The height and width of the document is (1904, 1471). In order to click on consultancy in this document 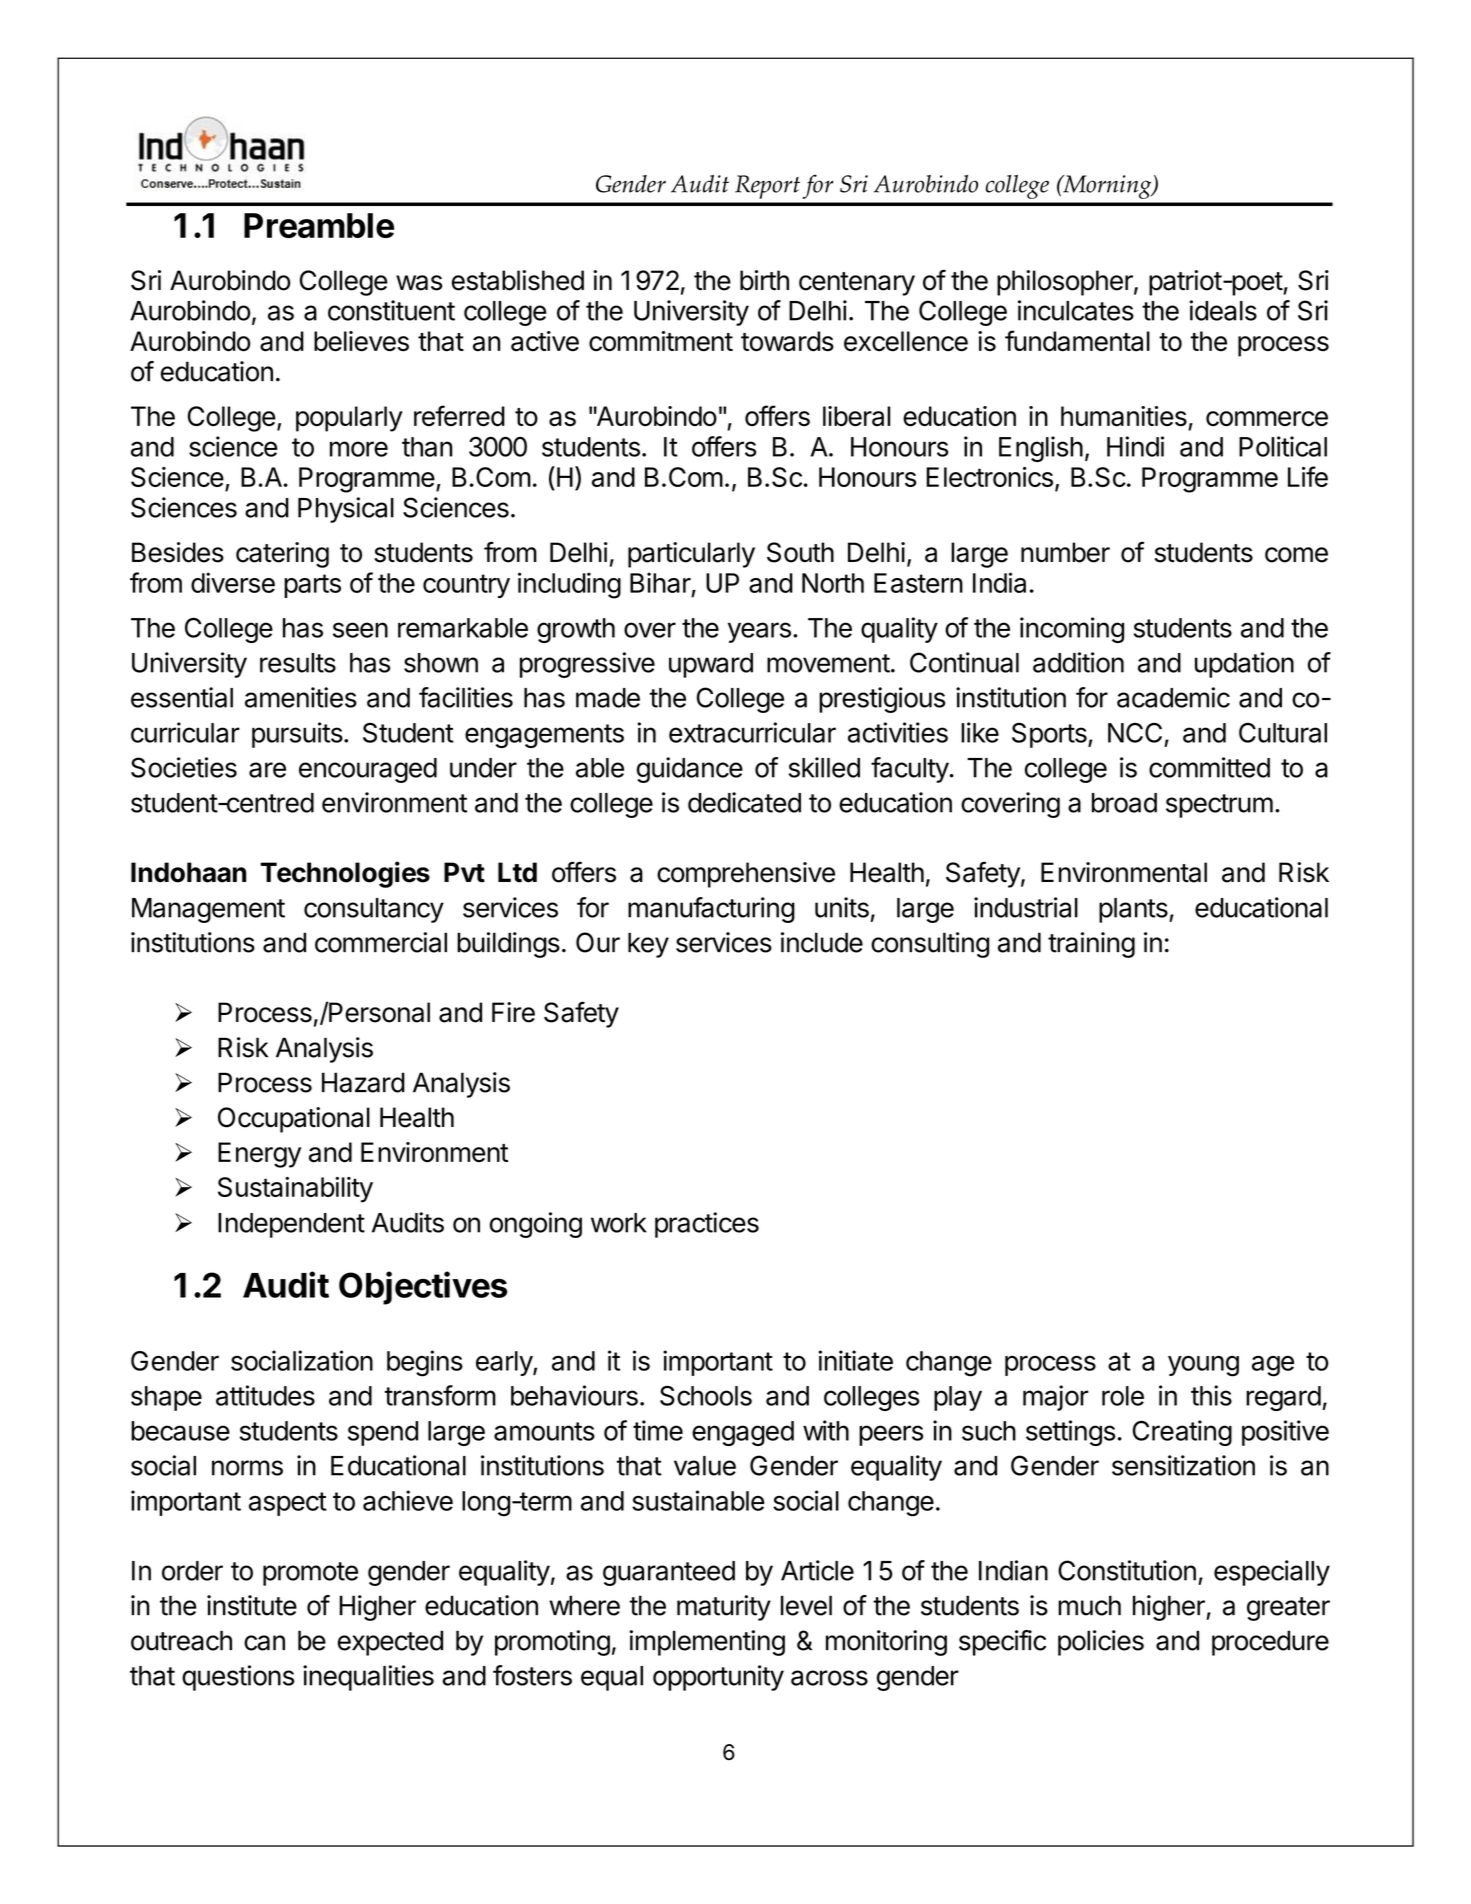, I will do `click(374, 910)`.
